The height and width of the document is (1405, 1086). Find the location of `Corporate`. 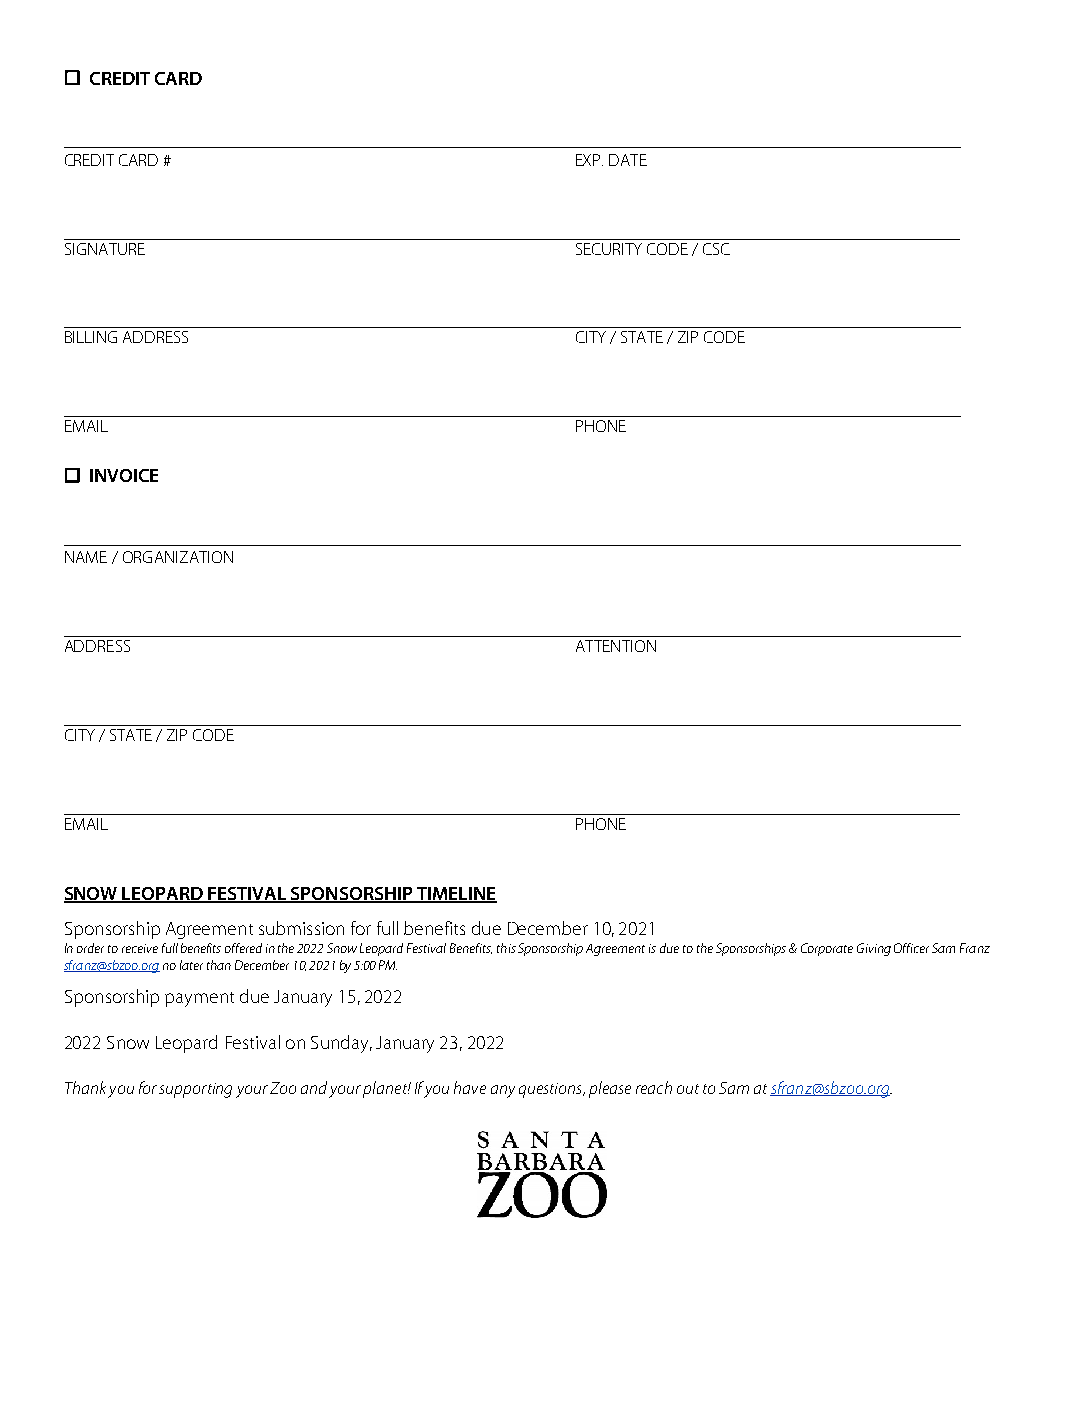

Corporate is located at coordinates (827, 949).
